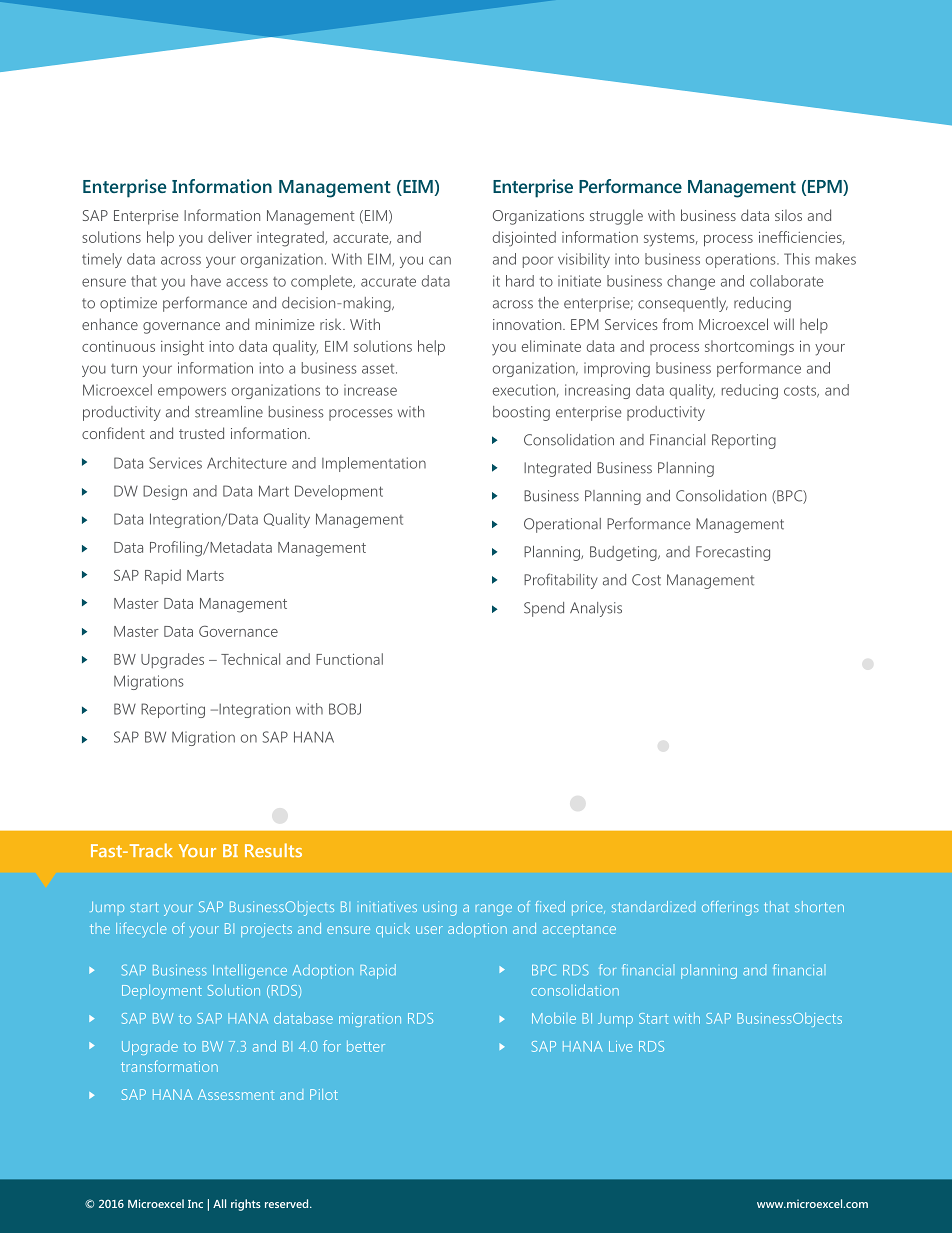 This screenshot has width=952, height=1233. What do you see at coordinates (554, 1018) in the screenshot?
I see `Mobile` at bounding box center [554, 1018].
